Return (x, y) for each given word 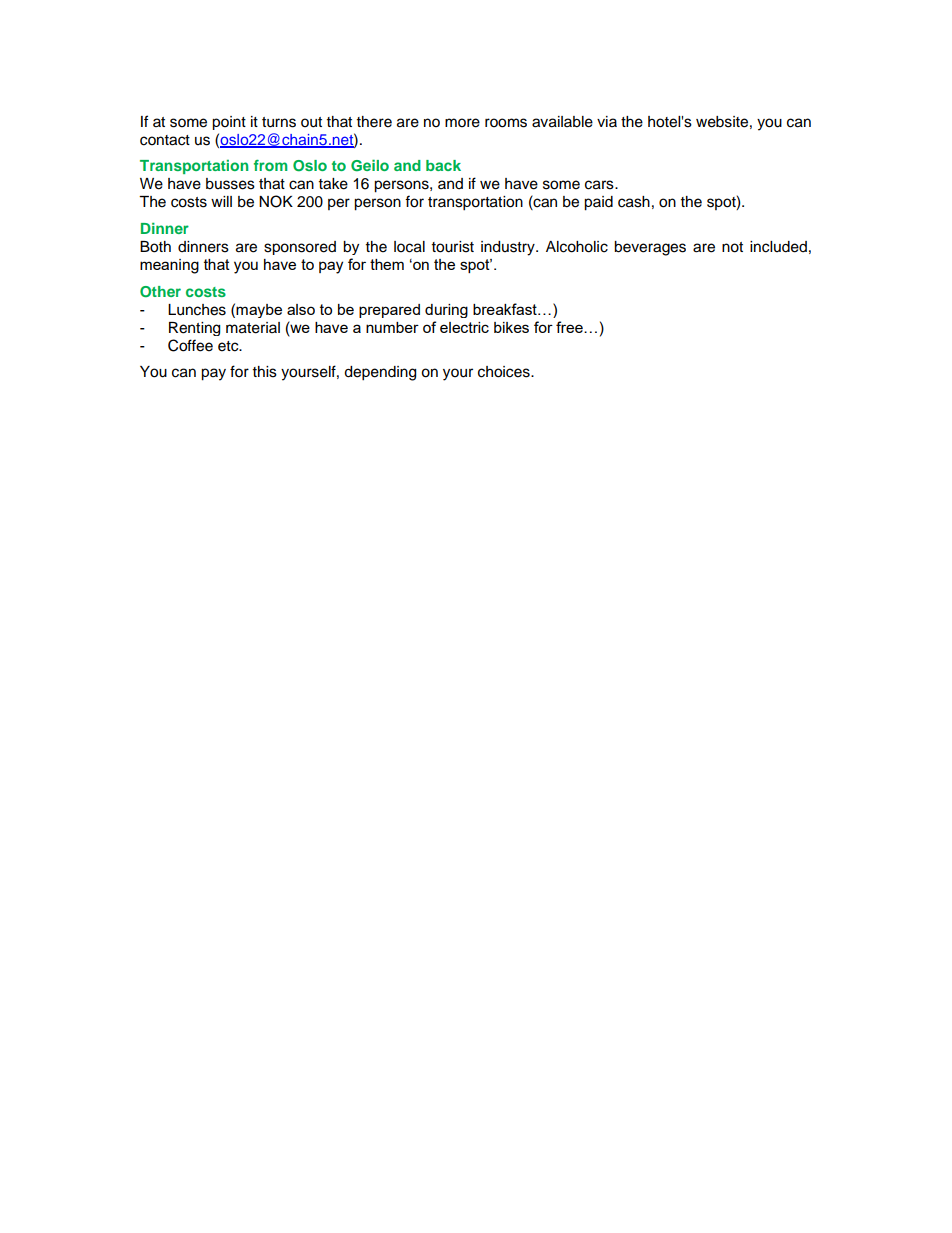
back (443, 165)
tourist (453, 247)
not (732, 247)
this (265, 372)
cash (634, 202)
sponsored (300, 248)
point (229, 123)
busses (230, 184)
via (607, 121)
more (462, 123)
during (446, 311)
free (570, 327)
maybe (259, 311)
